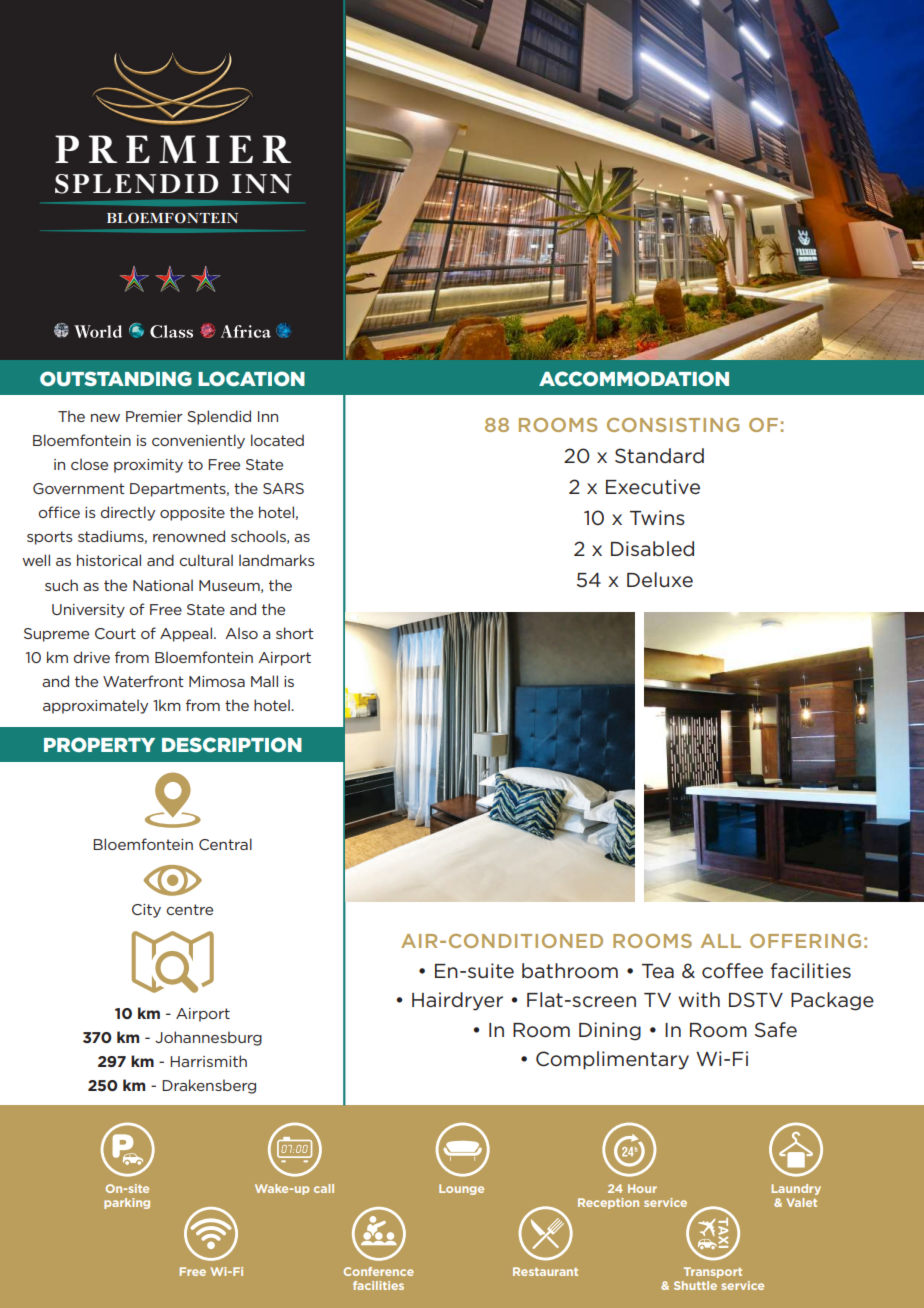 The image size is (924, 1308). What do you see at coordinates (805, 941) in the screenshot?
I see `OFFERING` at bounding box center [805, 941].
